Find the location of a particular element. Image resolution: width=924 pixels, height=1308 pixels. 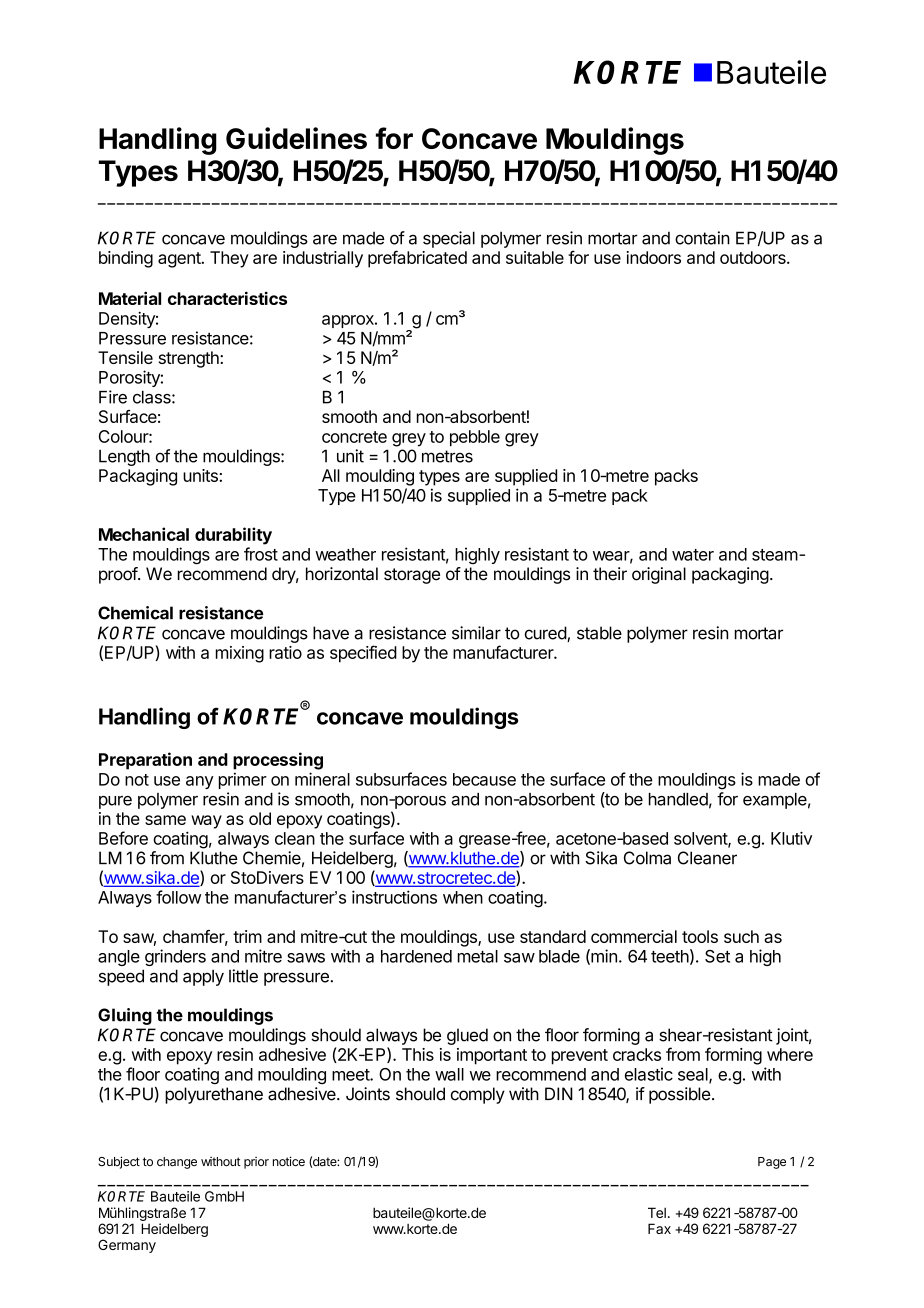

change is located at coordinates (177, 1163).
